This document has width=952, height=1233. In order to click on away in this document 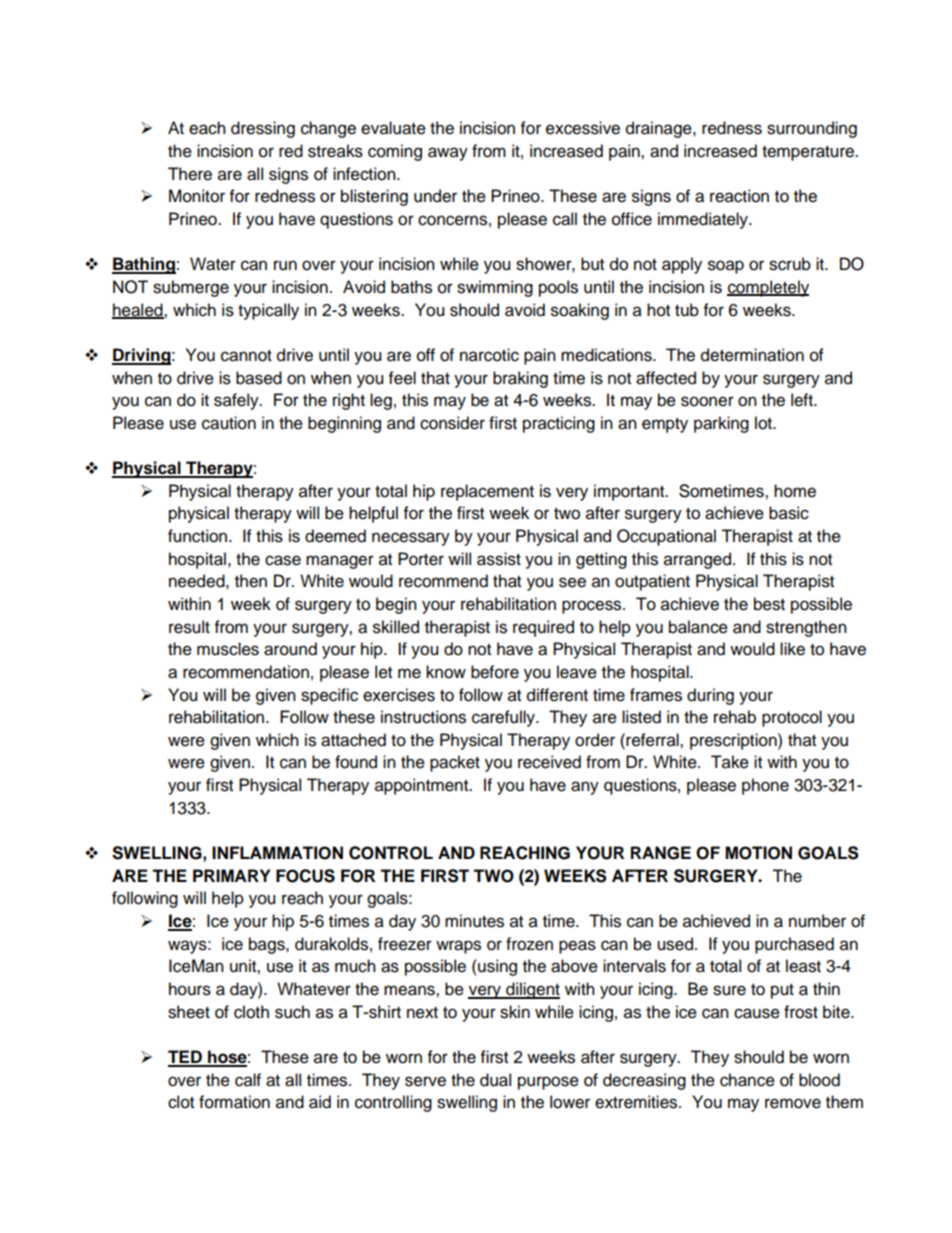, I will do `click(448, 154)`.
